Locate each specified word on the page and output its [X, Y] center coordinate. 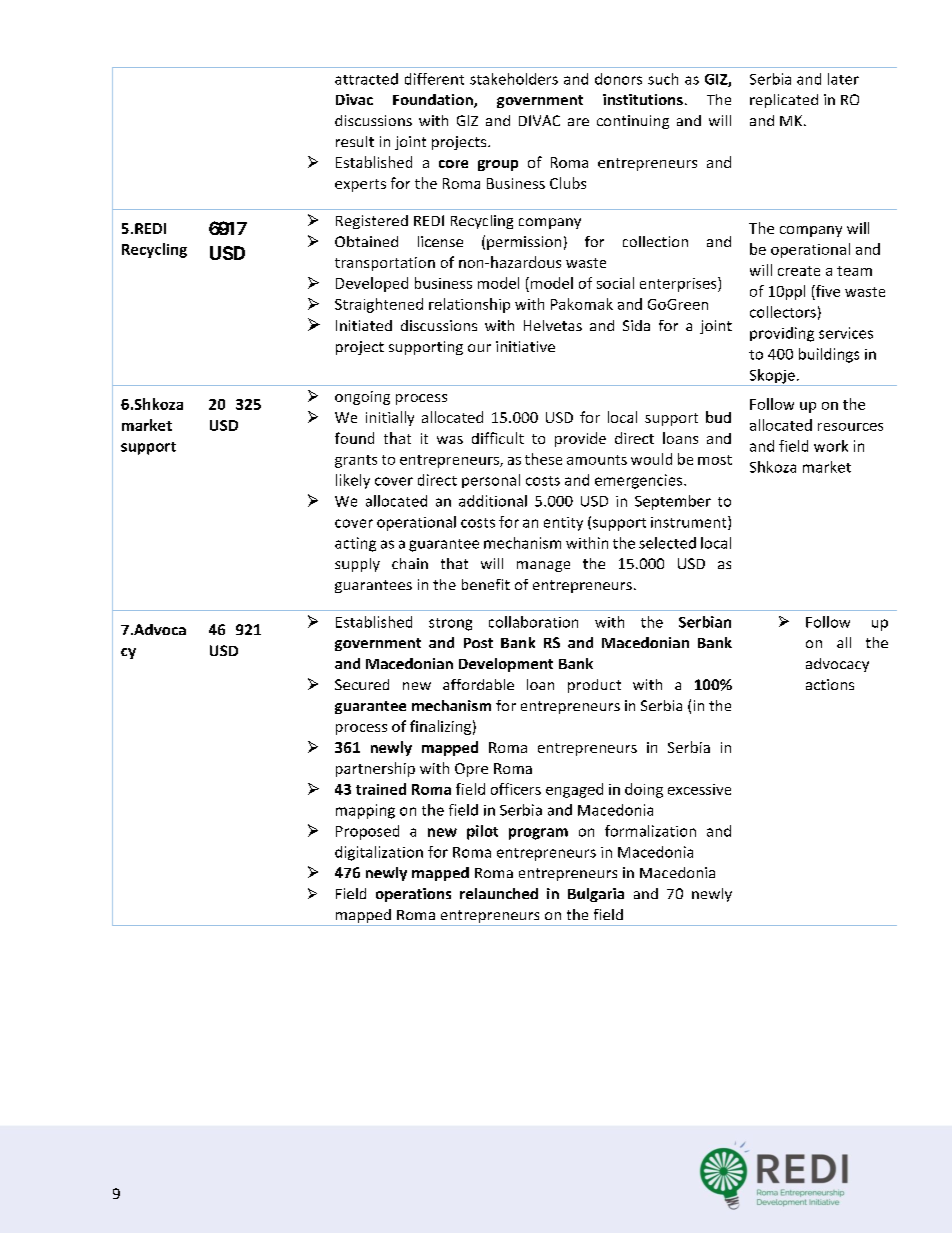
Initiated [364, 325]
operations [413, 895]
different [434, 79]
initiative [525, 346]
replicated [784, 101]
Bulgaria [596, 895]
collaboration [533, 622]
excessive [699, 789]
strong [450, 624]
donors [618, 79]
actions [830, 684]
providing [782, 334]
